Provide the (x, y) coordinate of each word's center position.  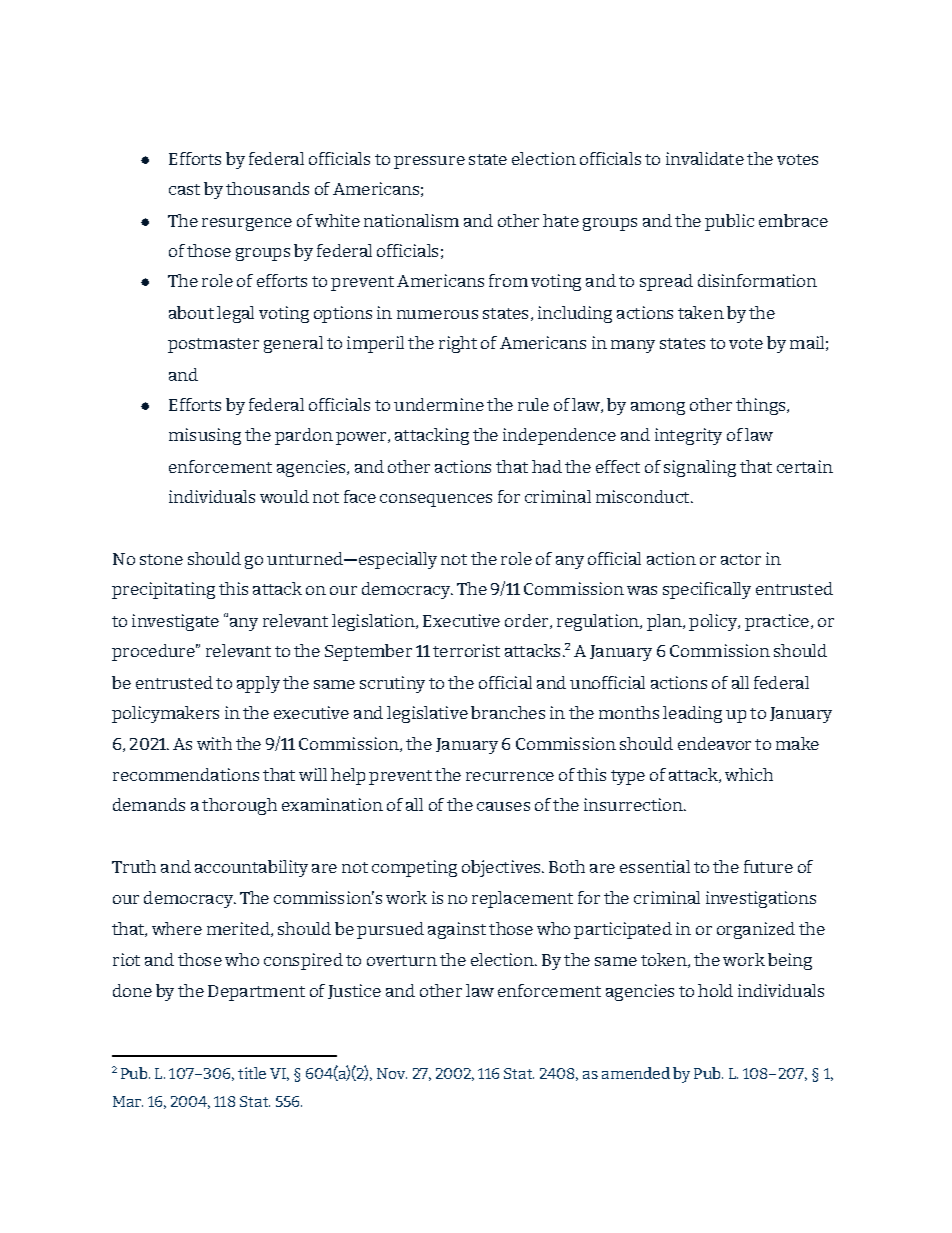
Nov (392, 1073)
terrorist (466, 650)
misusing (205, 436)
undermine (439, 404)
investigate (175, 622)
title (252, 1073)
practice (777, 622)
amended (636, 1073)
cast (184, 189)
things (762, 406)
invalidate (705, 158)
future (768, 866)
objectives (502, 868)
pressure (429, 162)
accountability (251, 868)
